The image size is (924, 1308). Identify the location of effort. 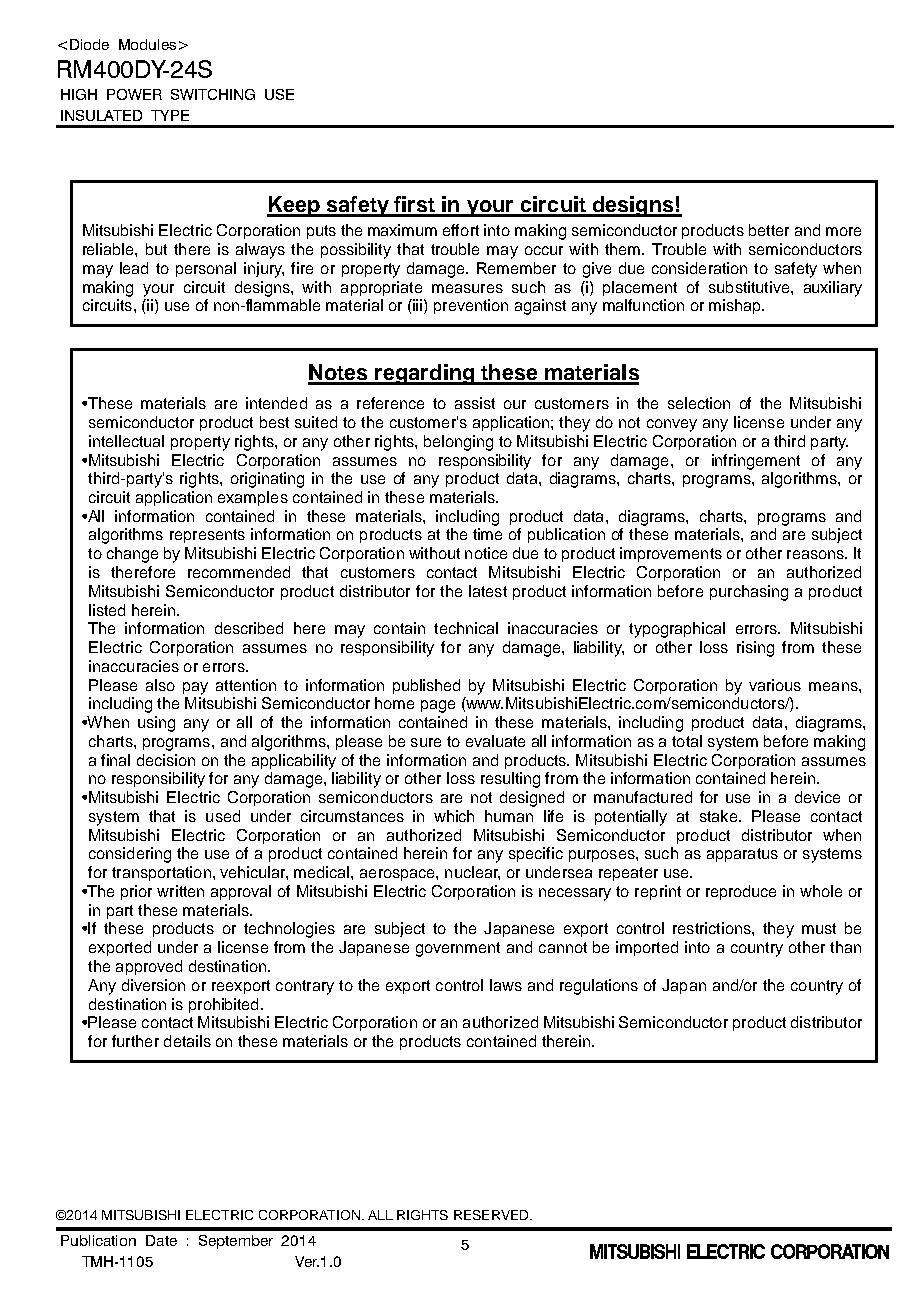
(461, 230).
